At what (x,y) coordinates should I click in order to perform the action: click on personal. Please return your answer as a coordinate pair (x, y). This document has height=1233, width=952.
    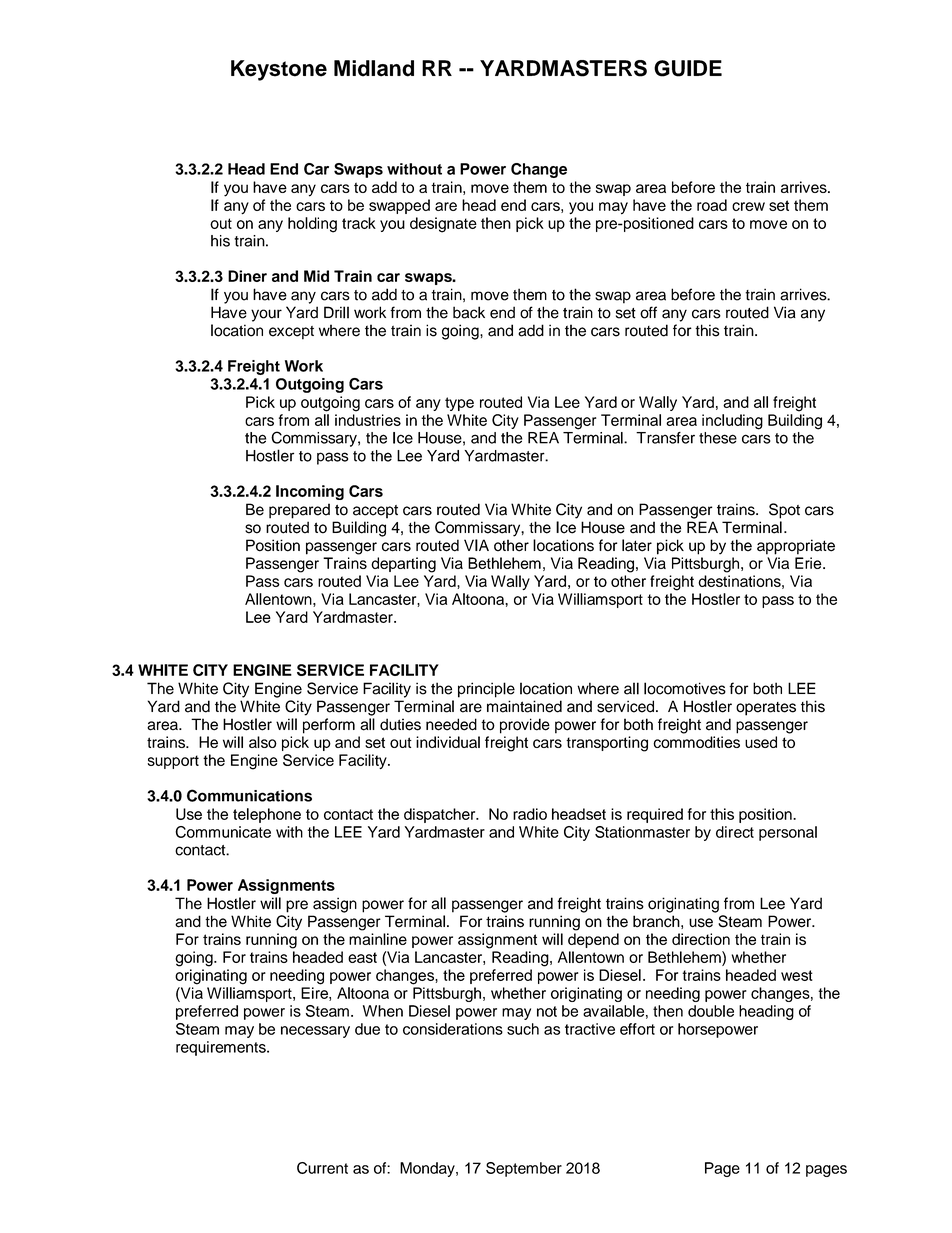
    Looking at the image, I should click on (788, 833).
